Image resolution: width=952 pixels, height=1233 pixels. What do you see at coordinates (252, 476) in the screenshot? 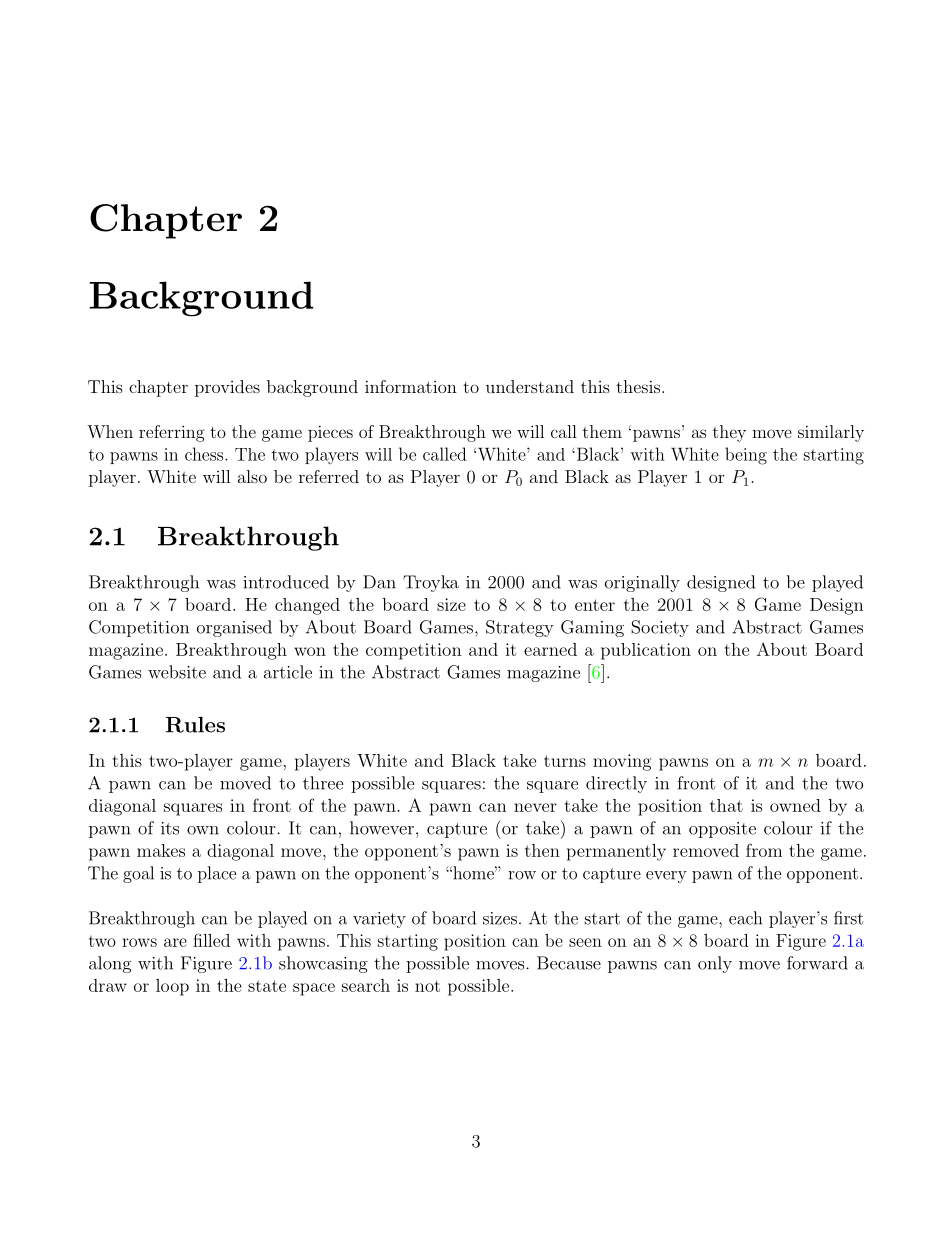
I see `also` at bounding box center [252, 476].
